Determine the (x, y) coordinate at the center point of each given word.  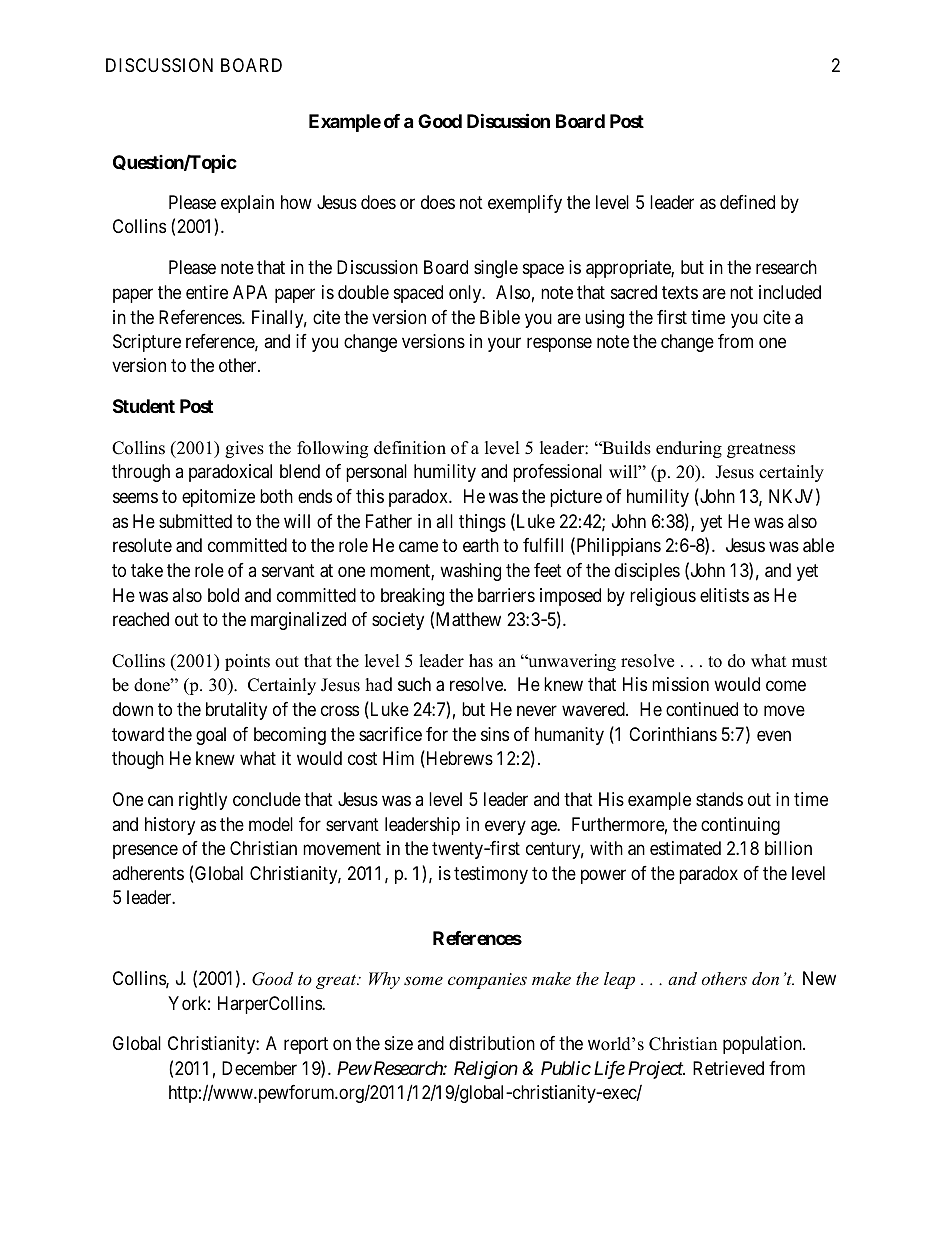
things (482, 523)
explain (247, 204)
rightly (203, 801)
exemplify (525, 204)
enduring (689, 449)
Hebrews (458, 759)
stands (719, 799)
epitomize (218, 498)
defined (747, 202)
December (259, 1068)
